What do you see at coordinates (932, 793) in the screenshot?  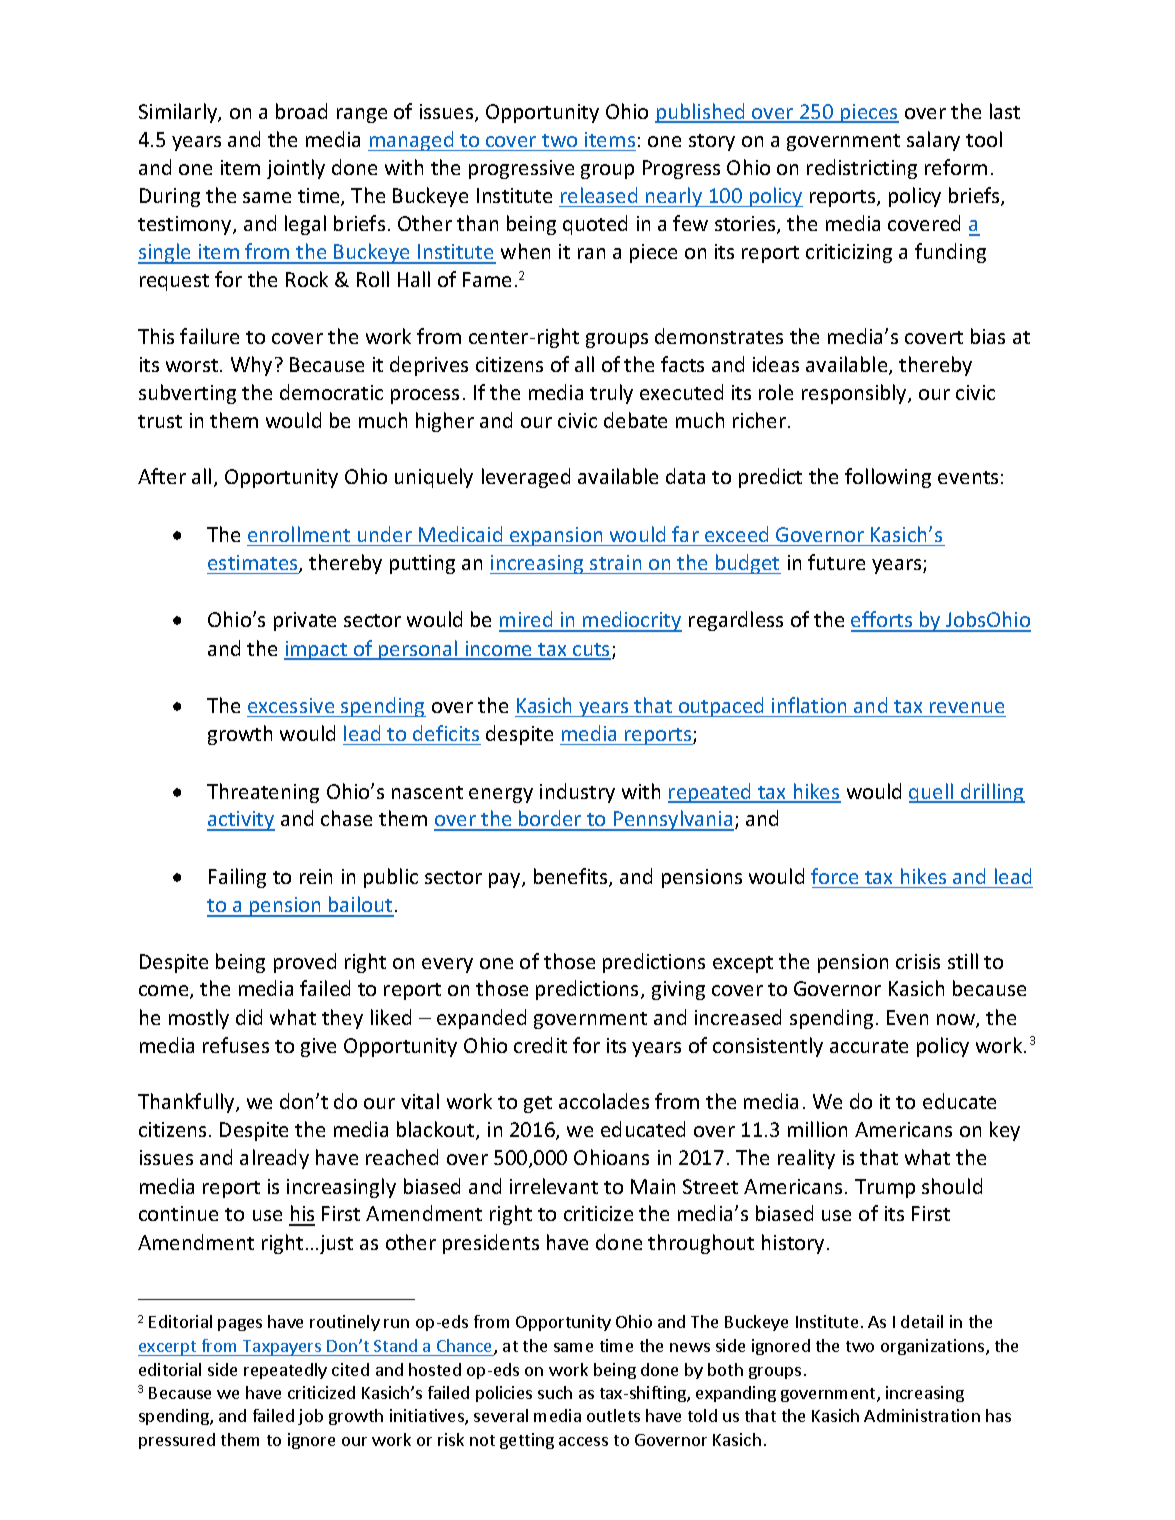 I see `quell` at bounding box center [932, 793].
